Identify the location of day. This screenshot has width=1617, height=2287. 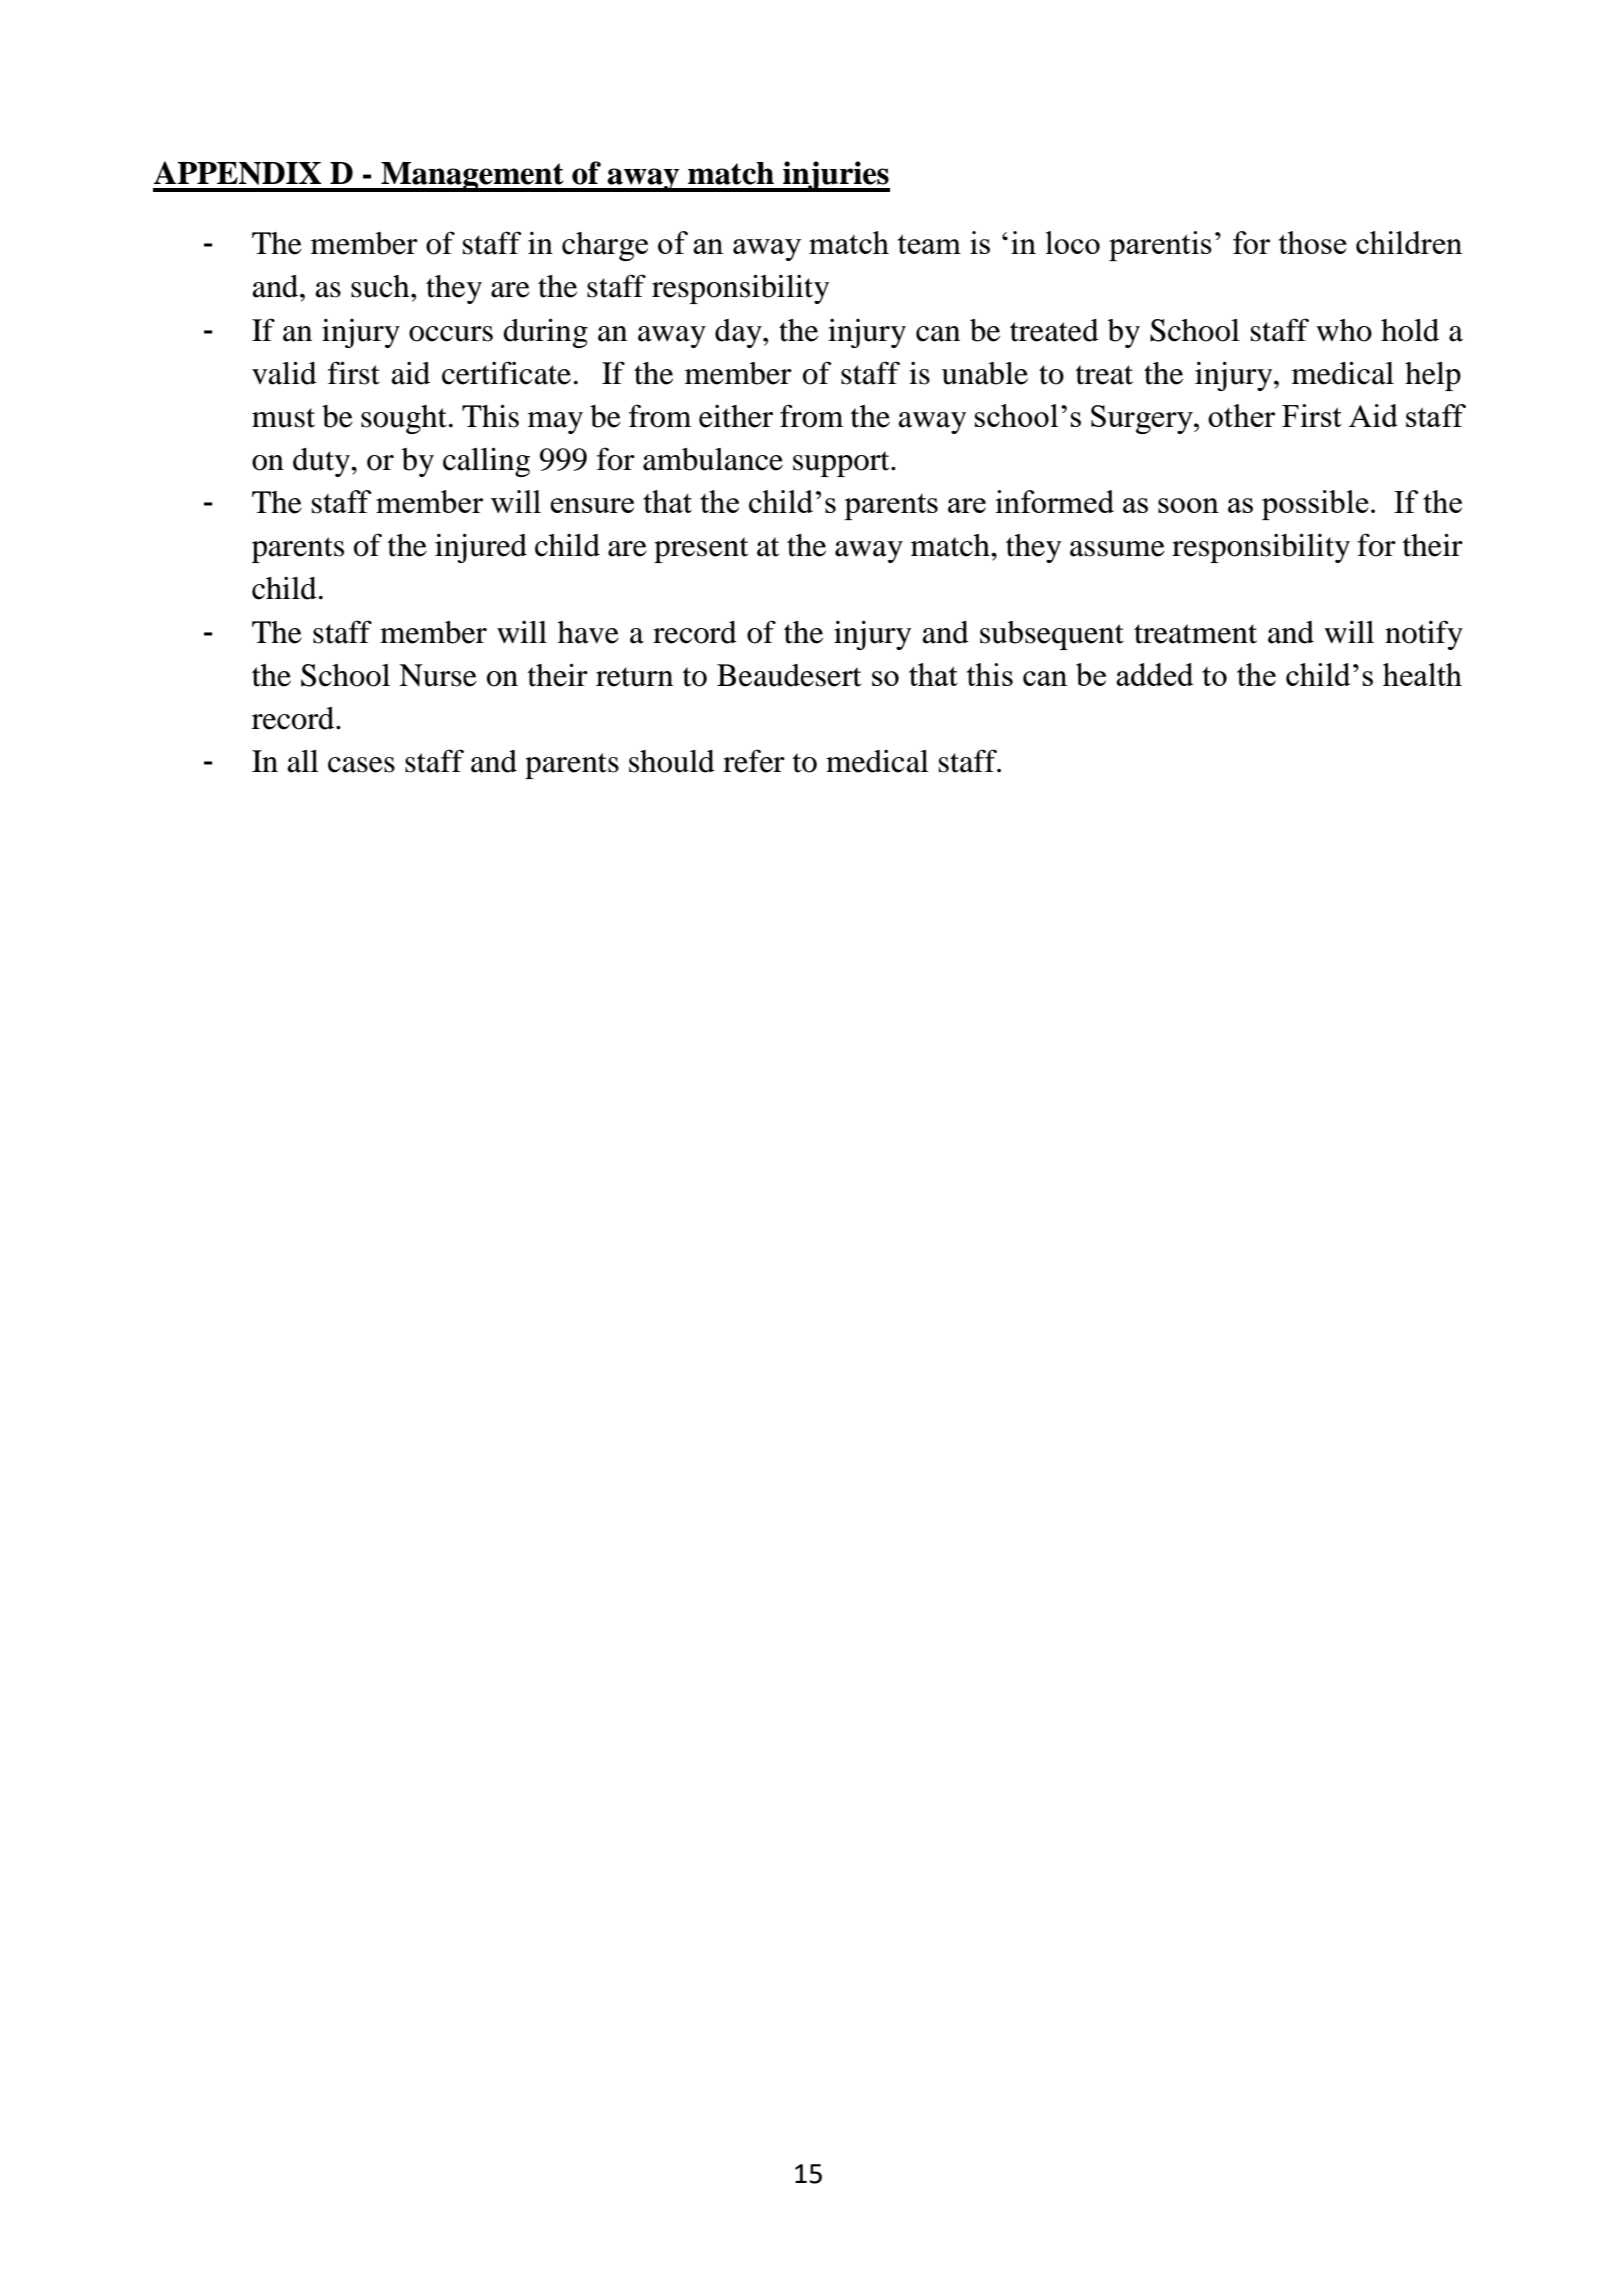
(739, 333).
